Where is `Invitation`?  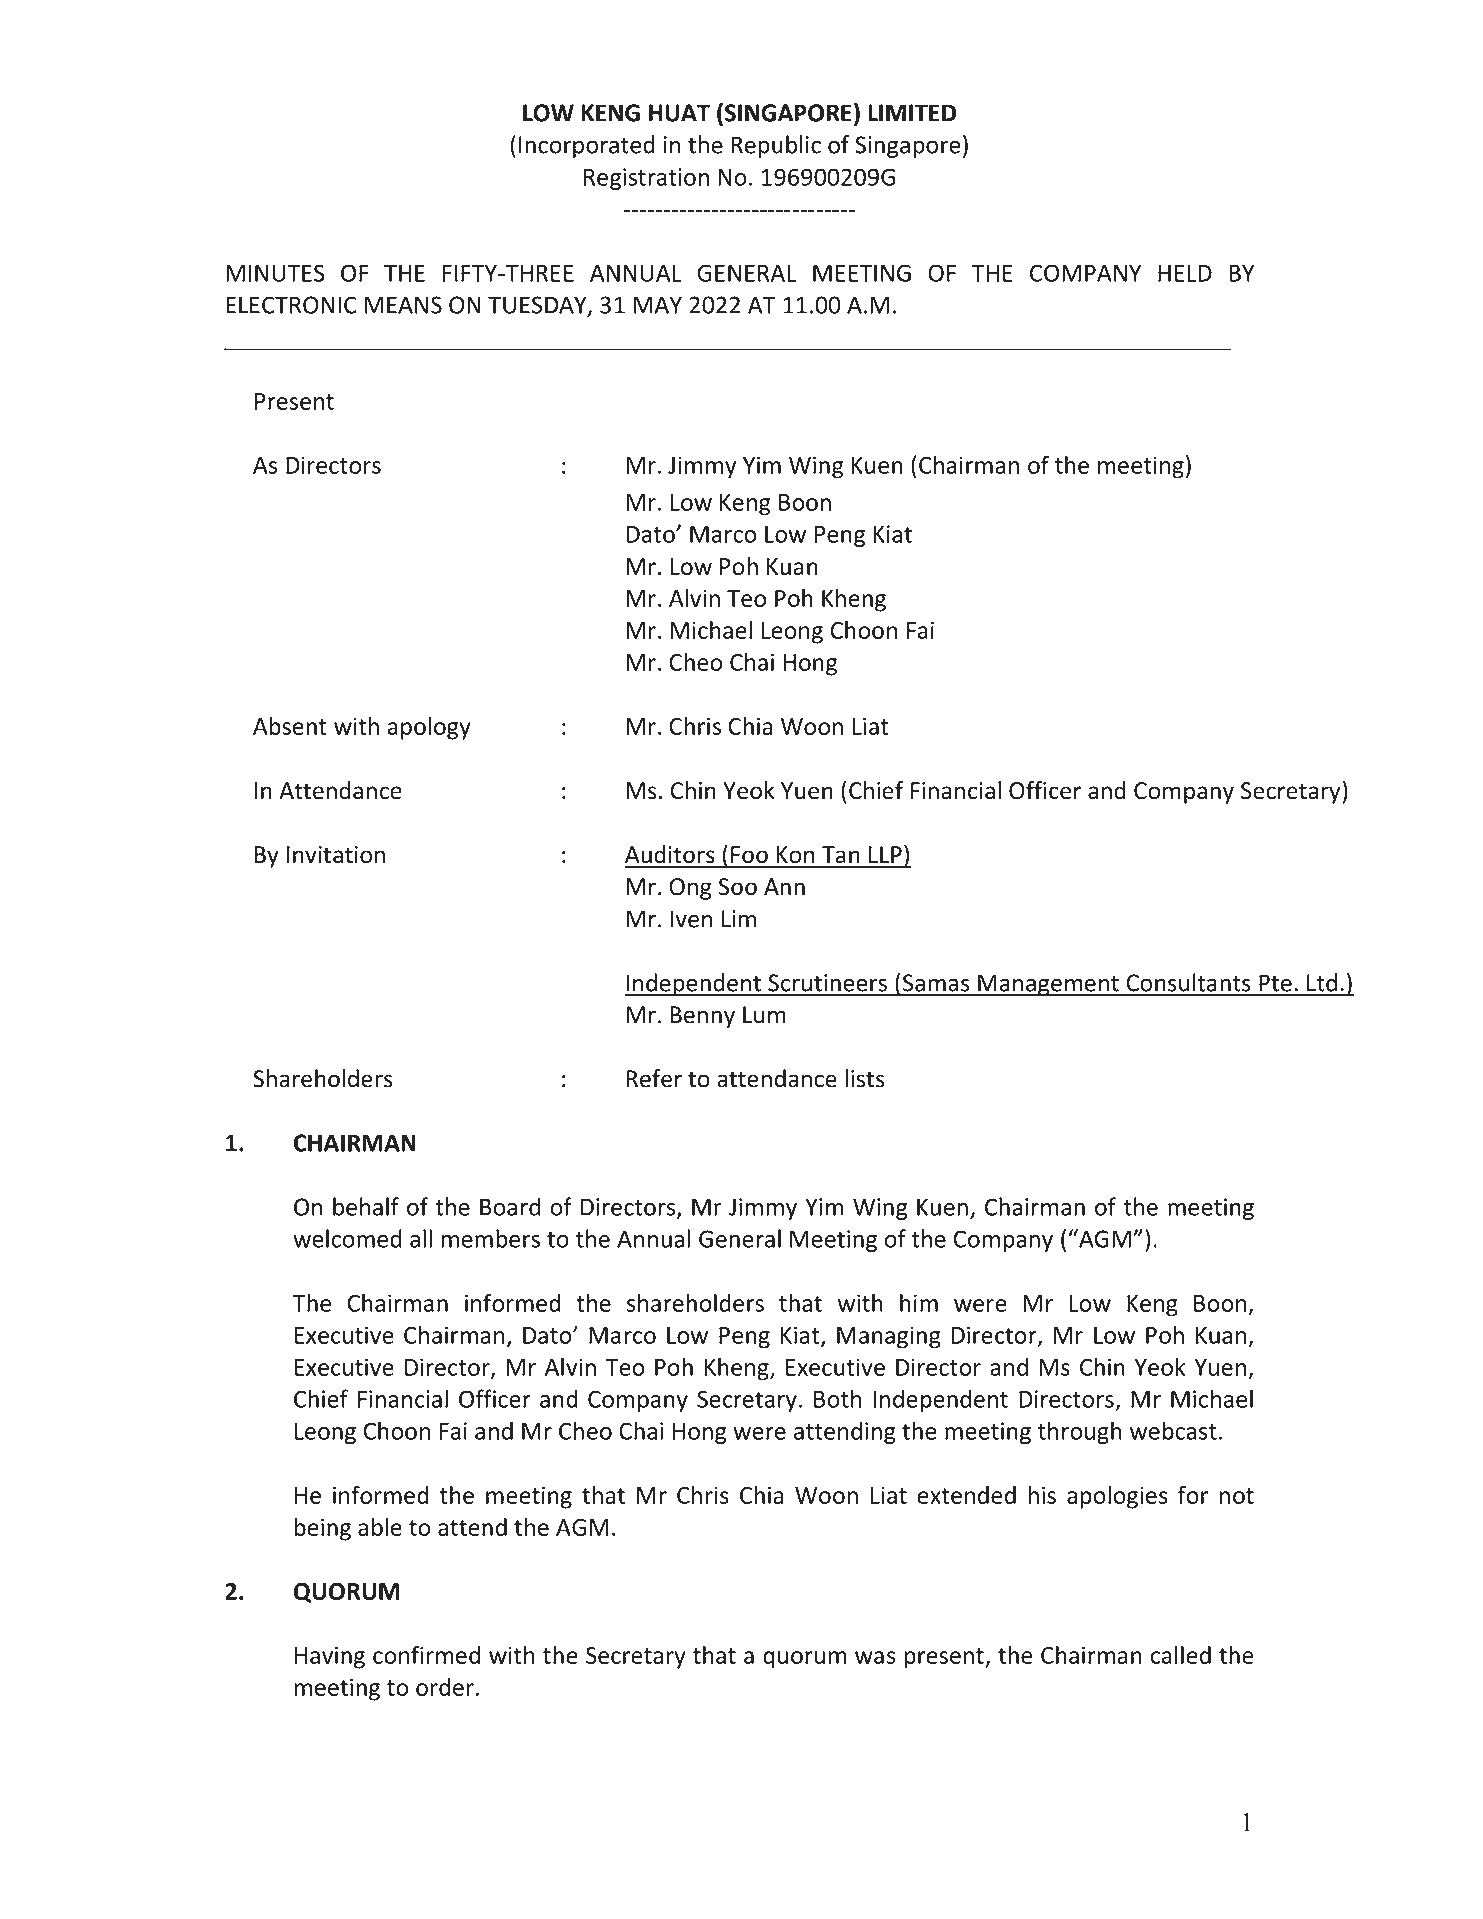 Invitation is located at coordinates (336, 855).
